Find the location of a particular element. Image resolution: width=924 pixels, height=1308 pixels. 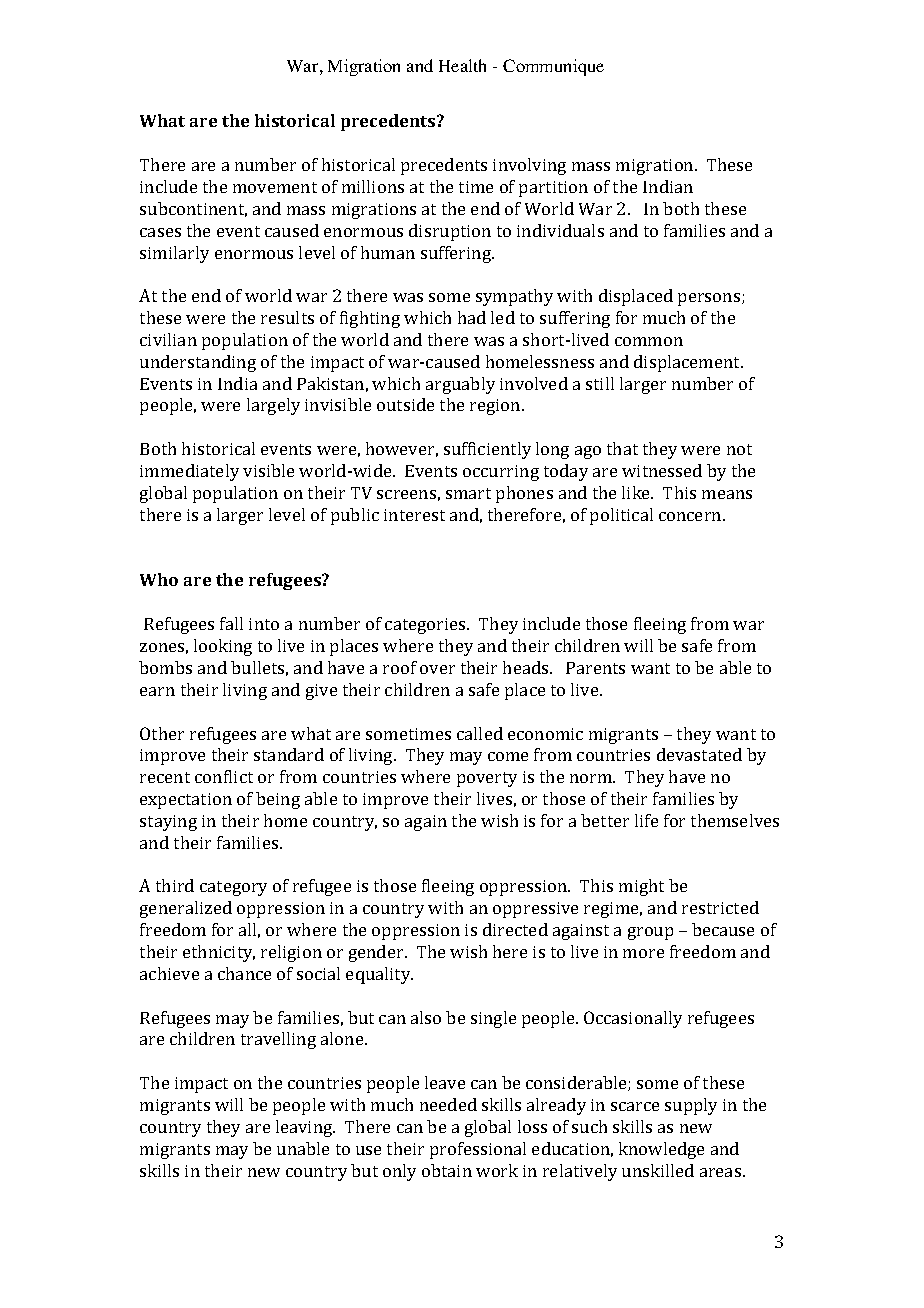

leaving is located at coordinates (305, 1128).
